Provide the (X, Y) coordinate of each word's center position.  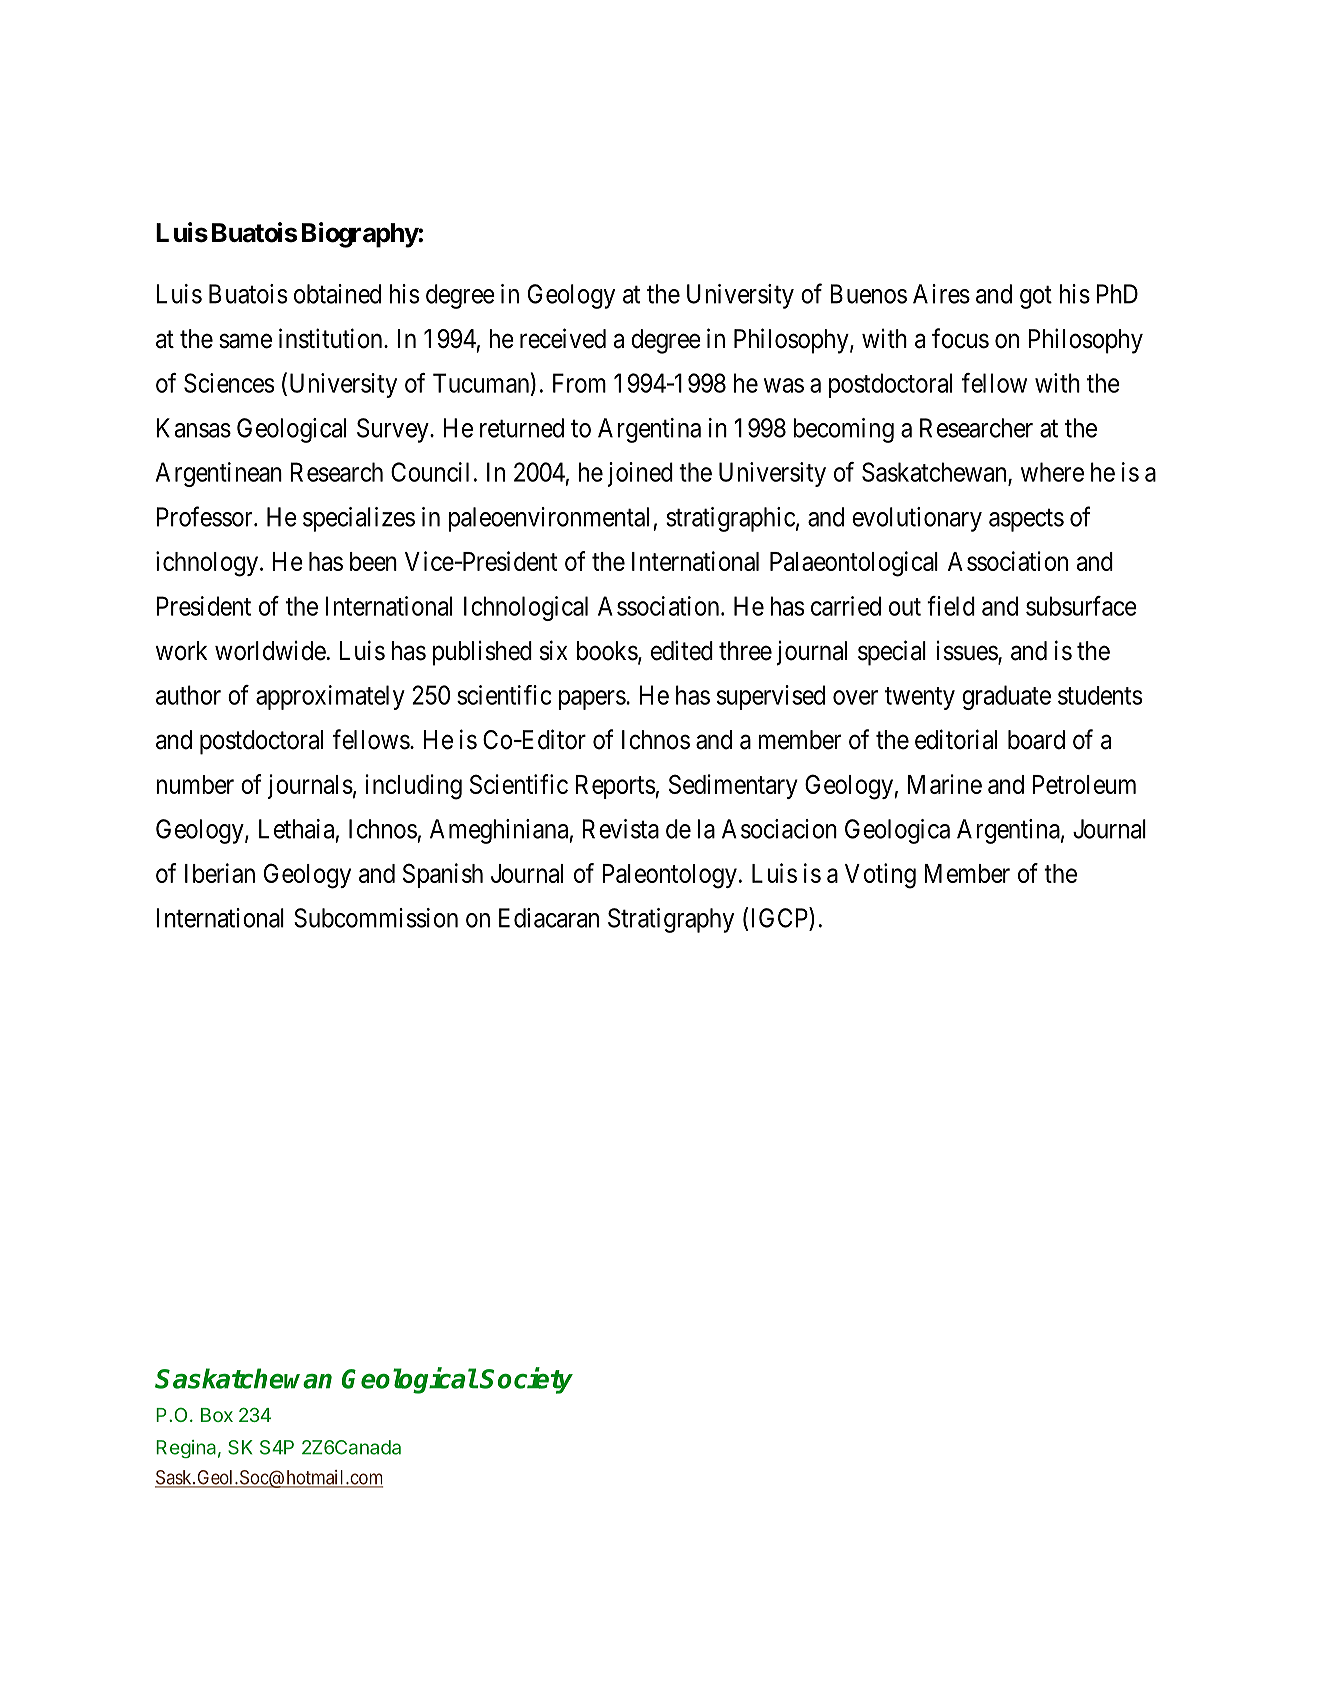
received (563, 338)
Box (217, 1415)
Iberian (220, 873)
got (1036, 297)
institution (332, 338)
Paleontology (669, 876)
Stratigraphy (671, 920)
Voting (880, 876)
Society (526, 1380)
